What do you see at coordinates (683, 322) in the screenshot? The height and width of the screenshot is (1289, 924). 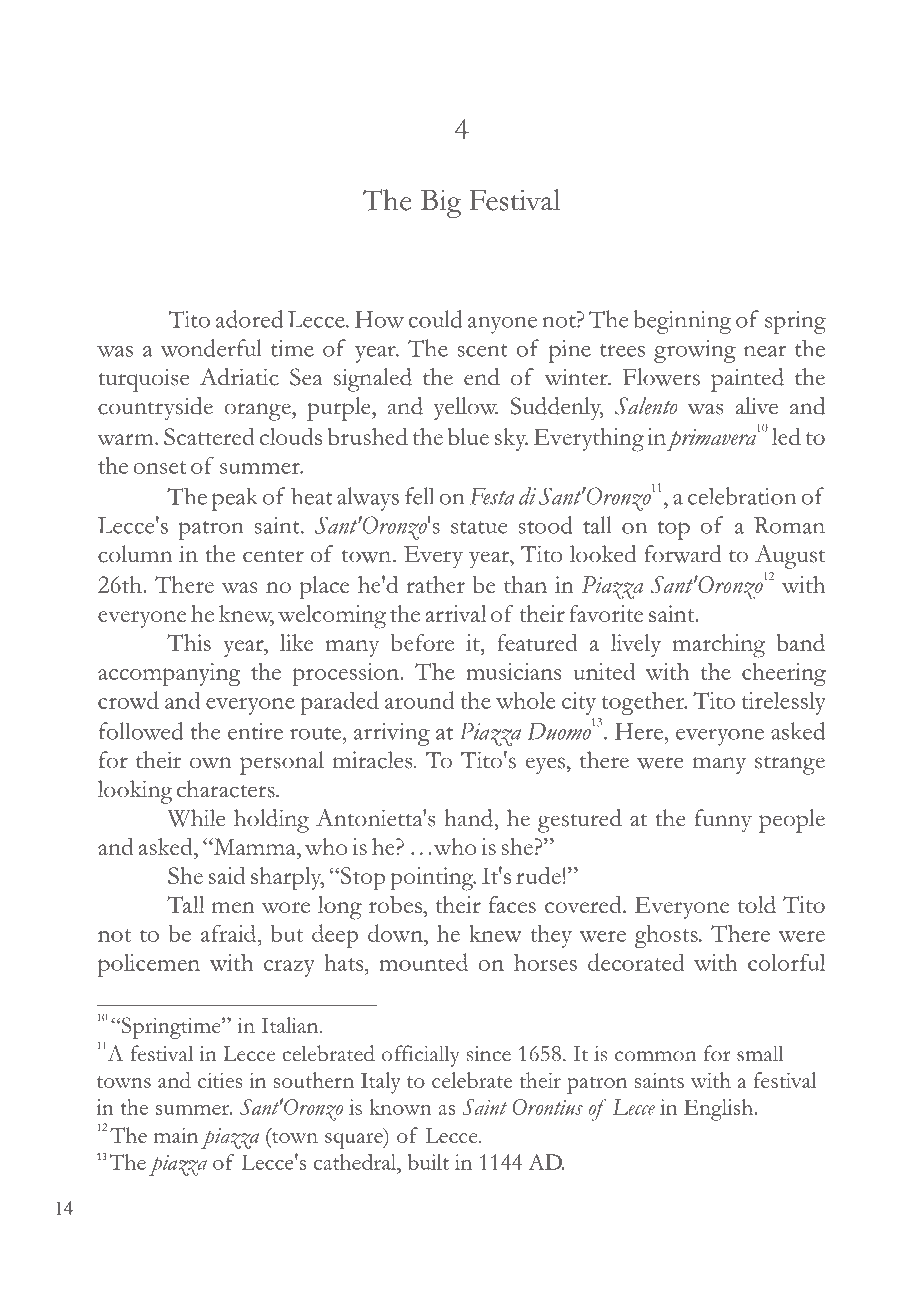 I see `beginning` at bounding box center [683, 322].
